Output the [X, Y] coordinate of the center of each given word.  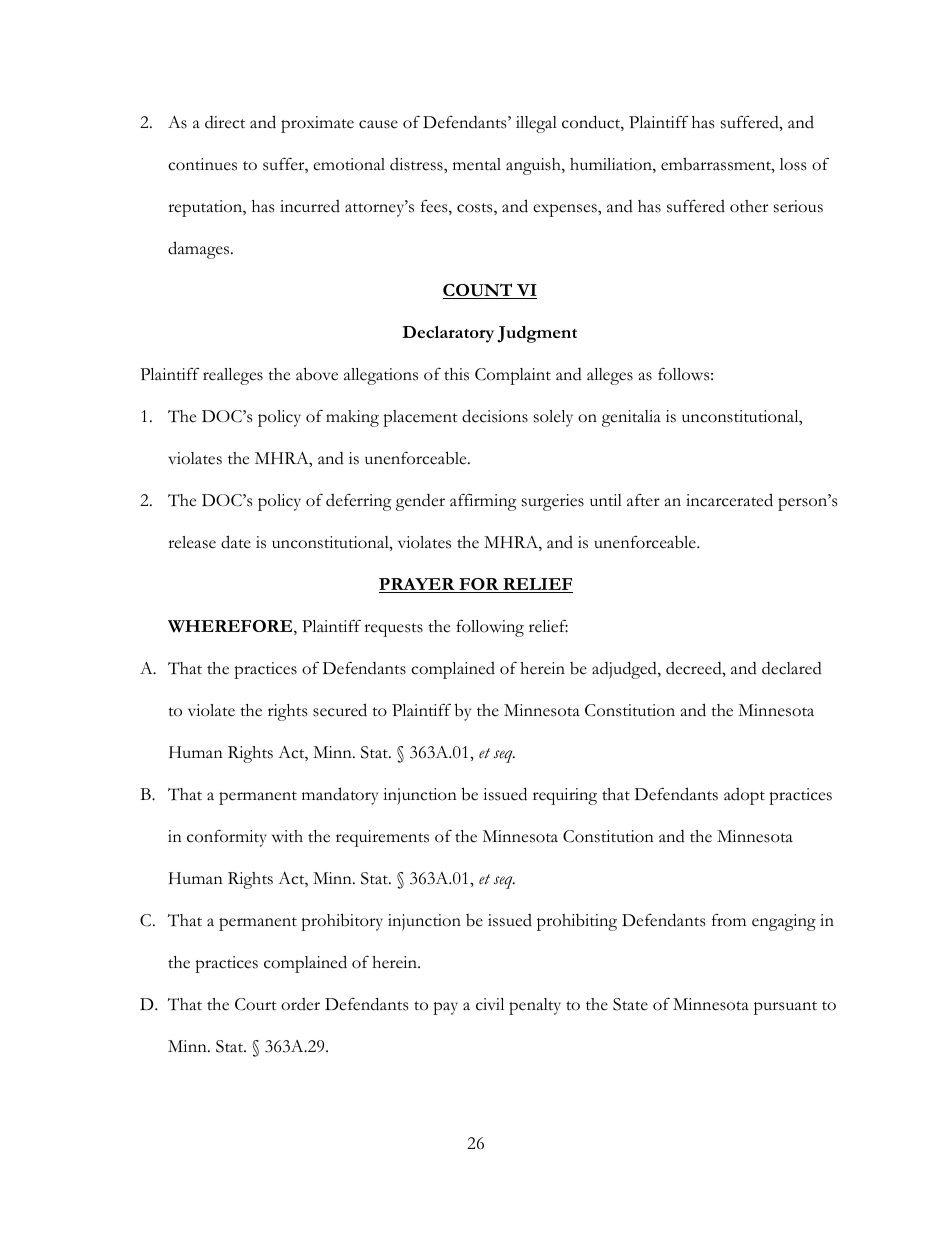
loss [793, 164]
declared [792, 668]
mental [477, 164]
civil [490, 1004]
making [352, 418]
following [490, 628]
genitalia [631, 418]
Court [256, 1004]
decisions [495, 416]
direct [225, 122]
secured [340, 710]
